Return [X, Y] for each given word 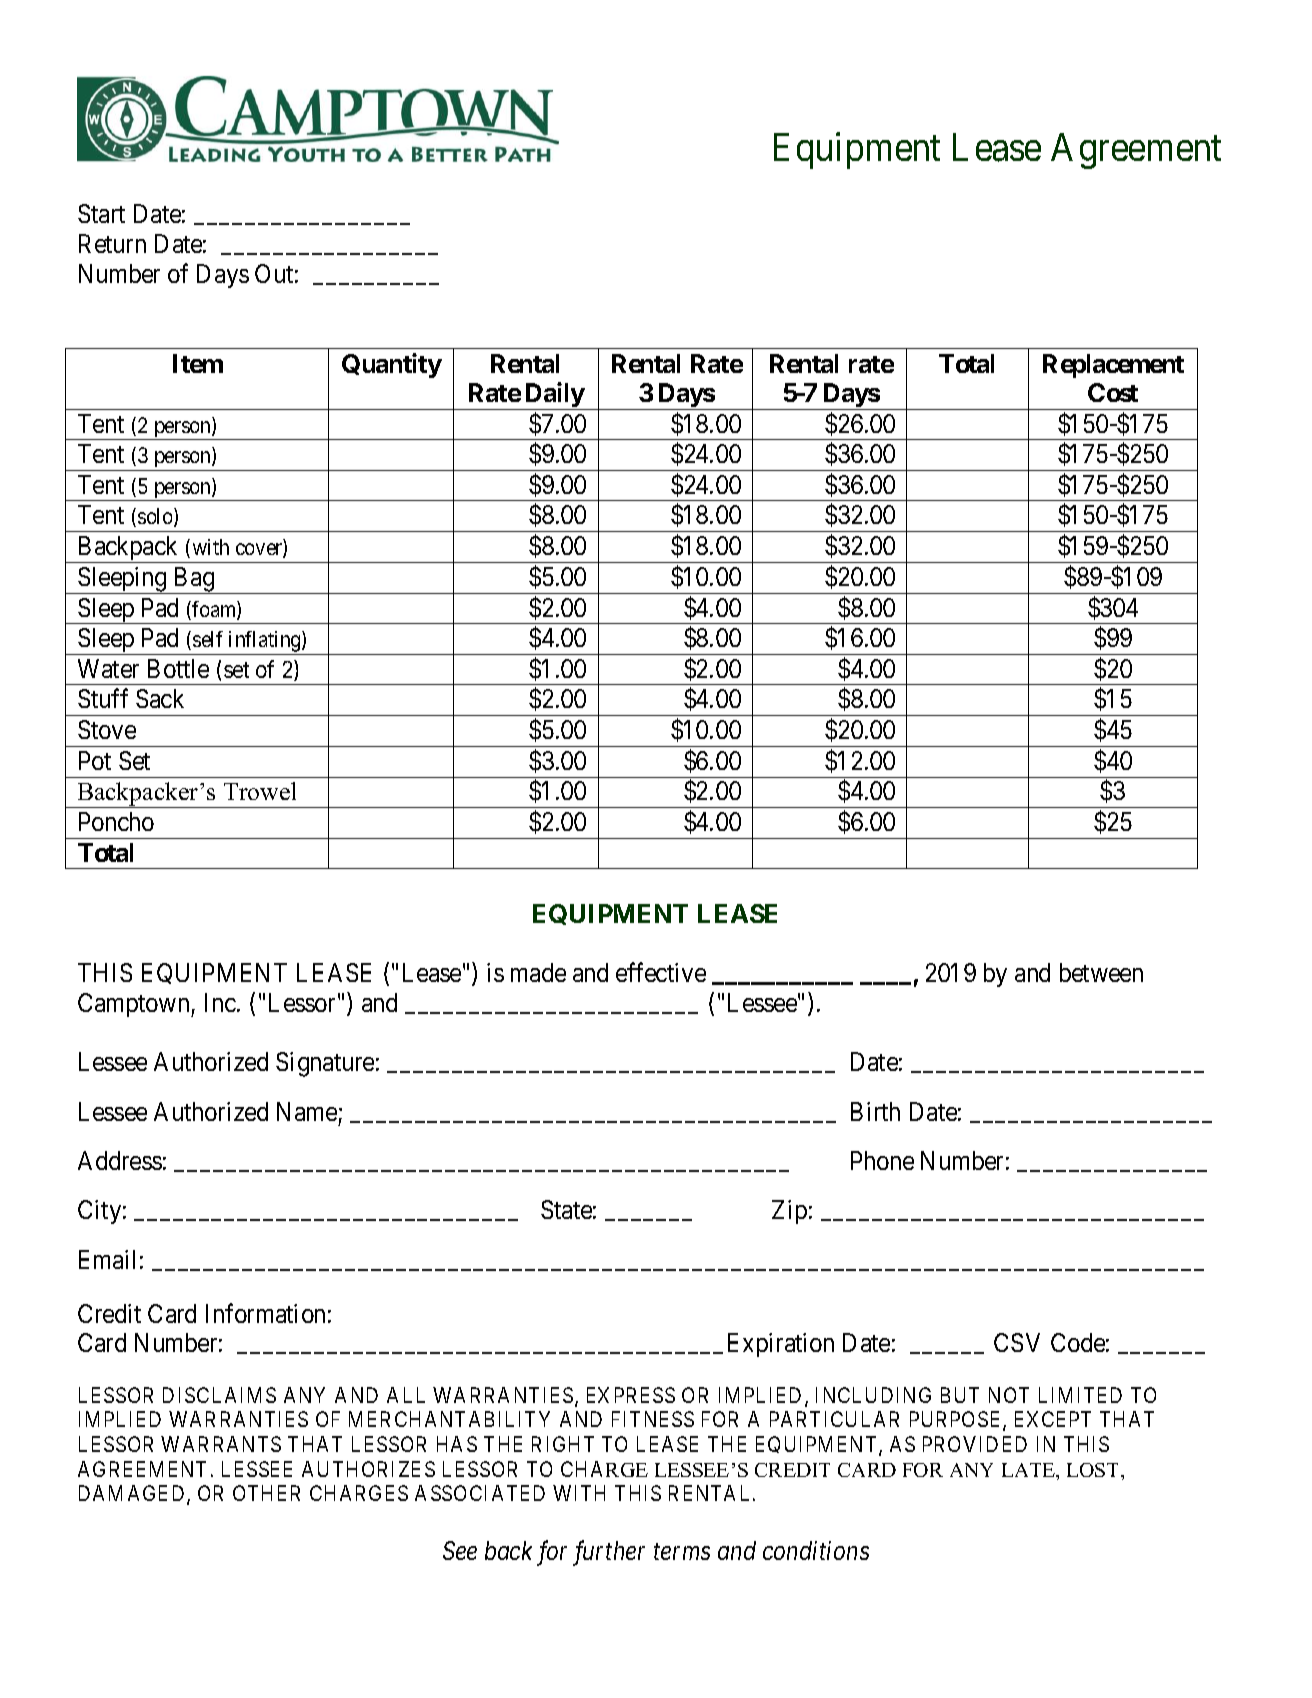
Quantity [392, 365]
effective [661, 972]
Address [120, 1160]
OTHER [266, 1493]
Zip [789, 1212]
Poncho [116, 821]
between [1101, 972]
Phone [882, 1160]
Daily [554, 396]
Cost [1113, 392]
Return [112, 243]
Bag [194, 580]
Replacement [1113, 366]
